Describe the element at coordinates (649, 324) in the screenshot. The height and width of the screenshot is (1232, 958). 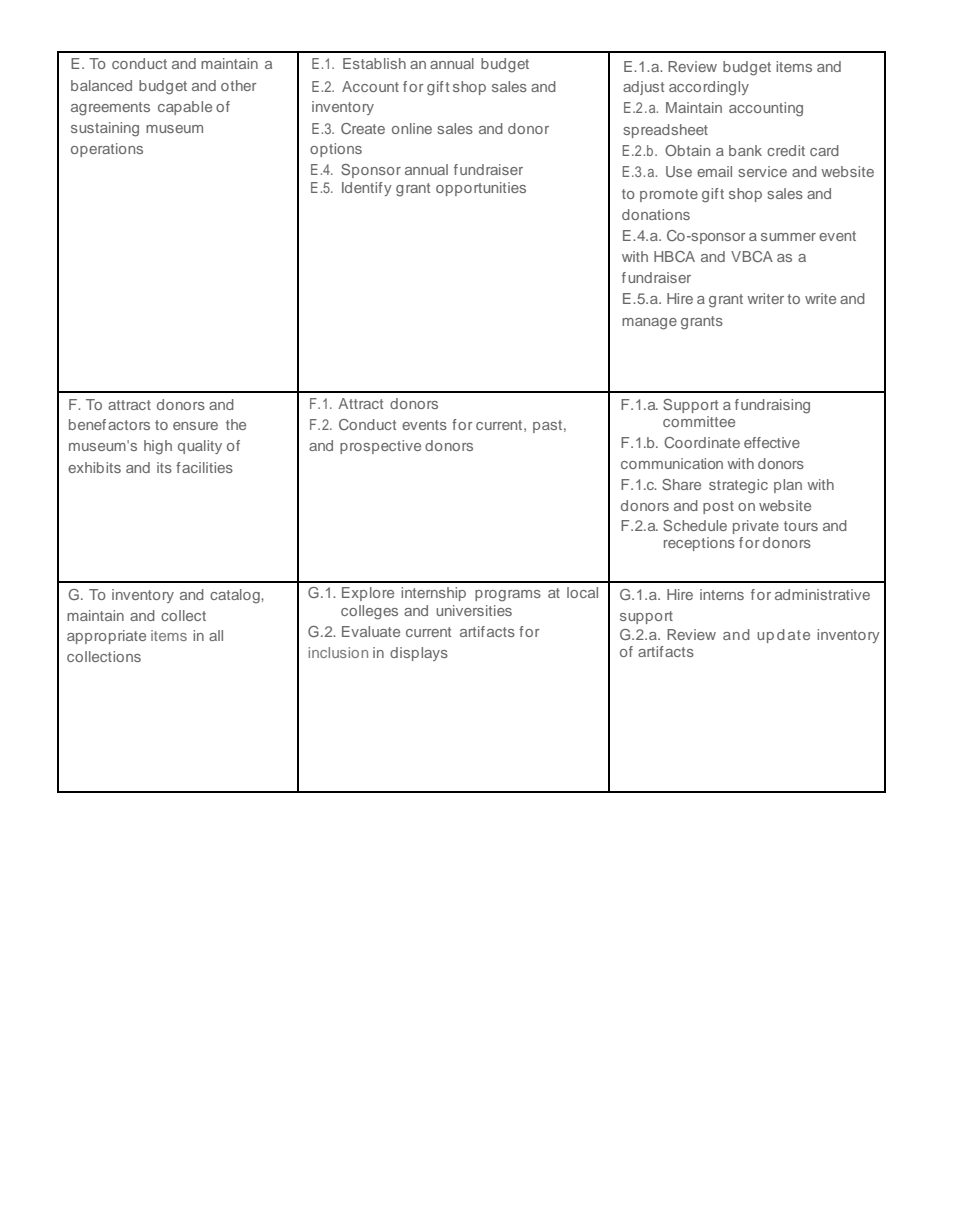
I see `manage` at that location.
